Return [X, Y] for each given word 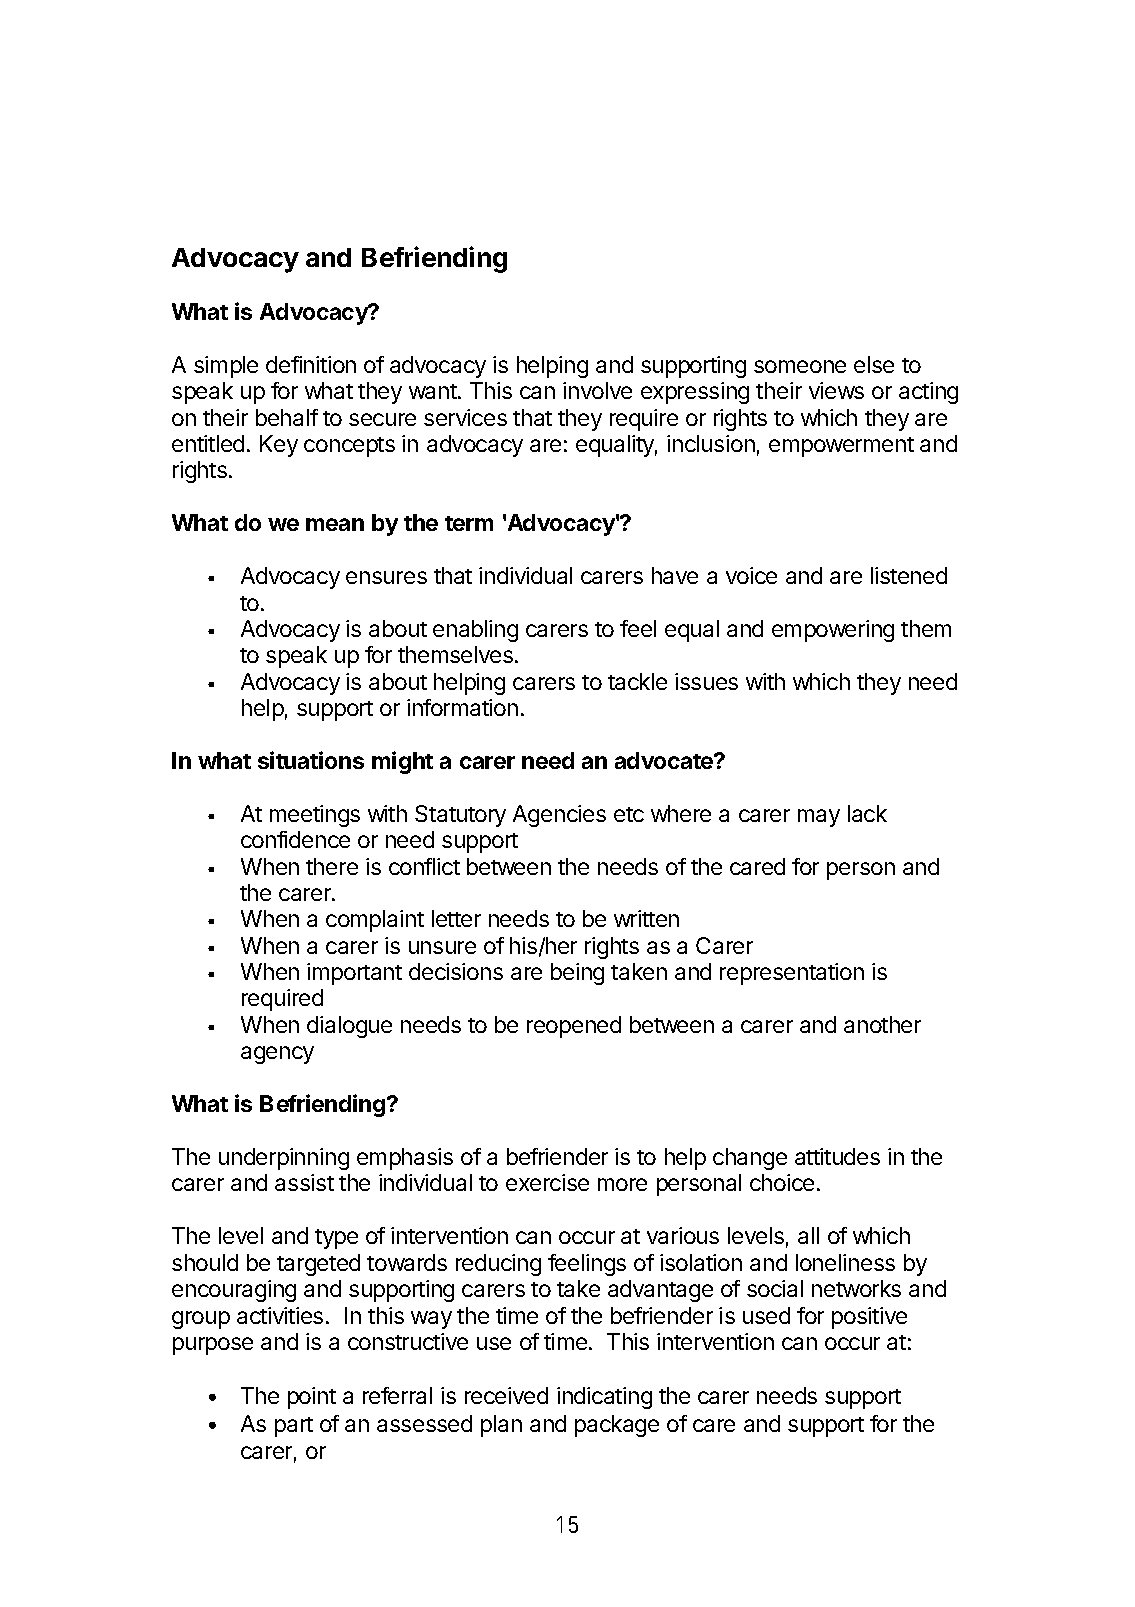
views [836, 390]
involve [597, 390]
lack [867, 813]
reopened [574, 1027]
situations [311, 760]
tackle [637, 681]
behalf [287, 417]
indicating [604, 1398]
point [312, 1398]
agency [277, 1055]
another [882, 1024]
